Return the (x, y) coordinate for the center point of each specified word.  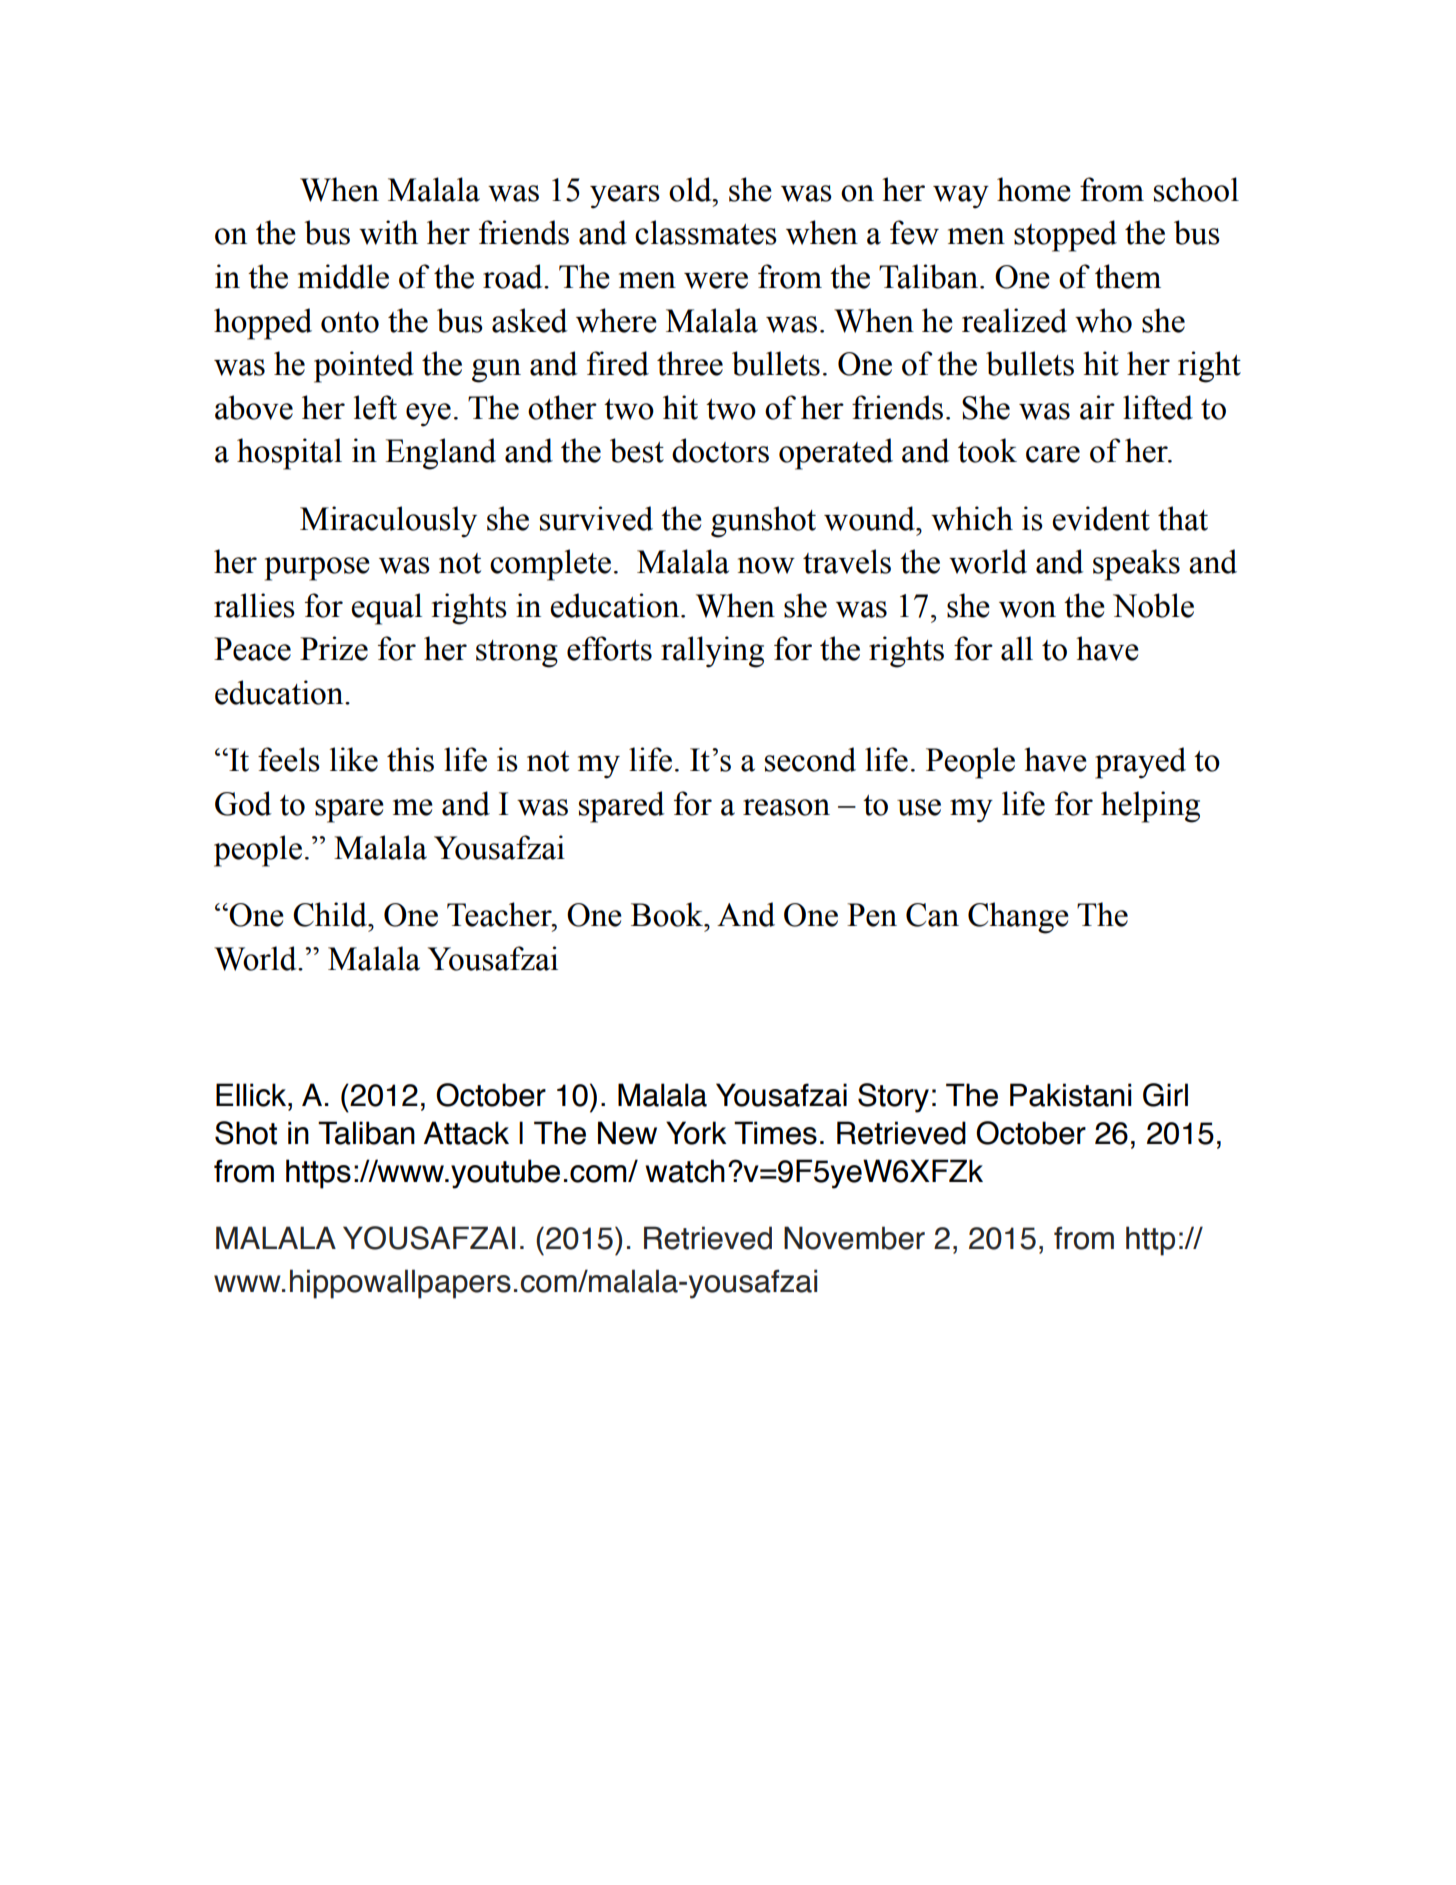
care (1053, 454)
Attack (466, 1133)
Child (331, 914)
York (696, 1133)
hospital (289, 454)
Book (668, 914)
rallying (712, 652)
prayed (1140, 763)
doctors (720, 450)
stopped (1065, 236)
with (388, 232)
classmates (706, 232)
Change (1018, 918)
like (354, 759)
